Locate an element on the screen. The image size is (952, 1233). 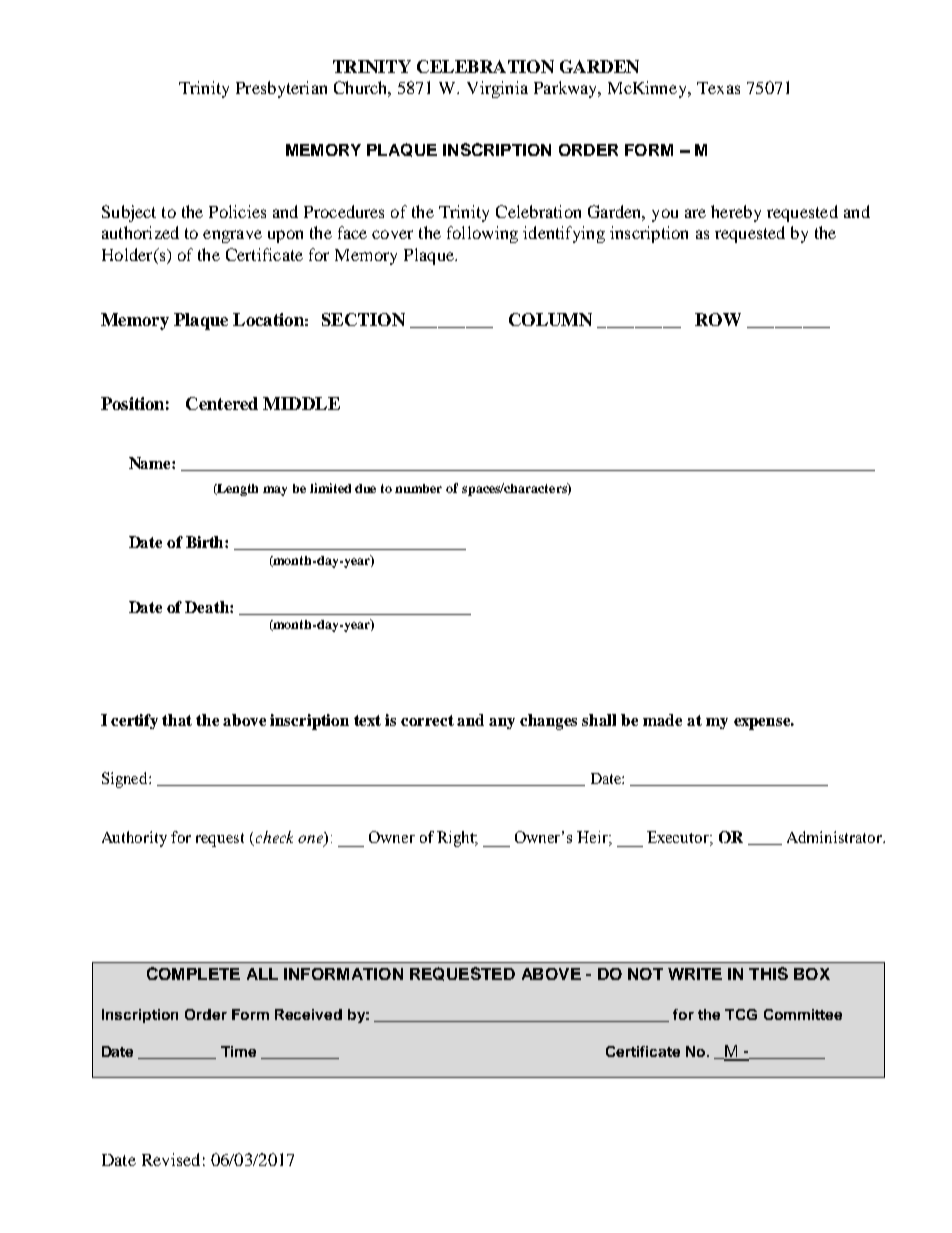
Administrator is located at coordinates (836, 837).
